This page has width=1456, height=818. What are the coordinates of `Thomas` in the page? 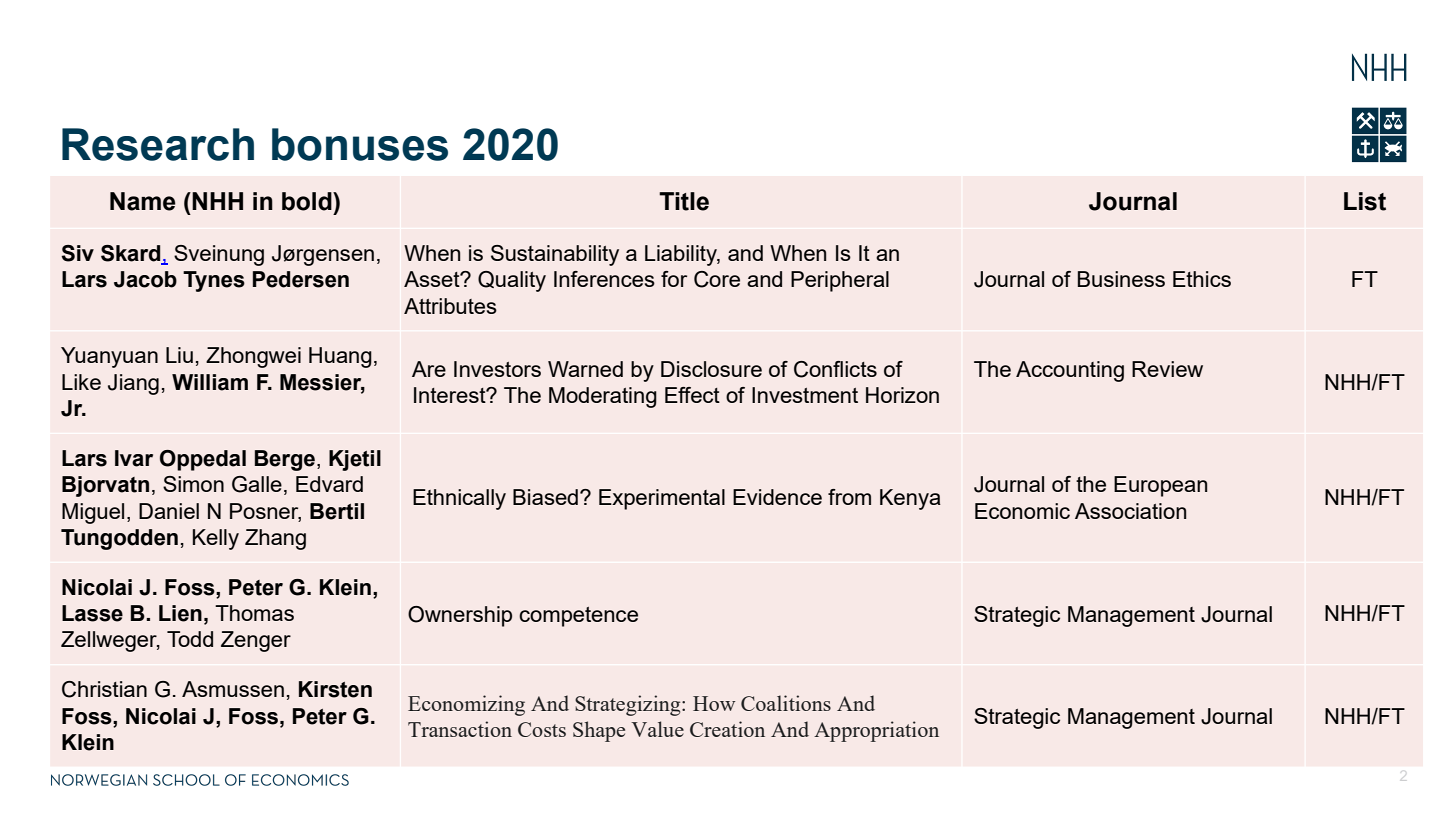 It's located at (254, 613).
